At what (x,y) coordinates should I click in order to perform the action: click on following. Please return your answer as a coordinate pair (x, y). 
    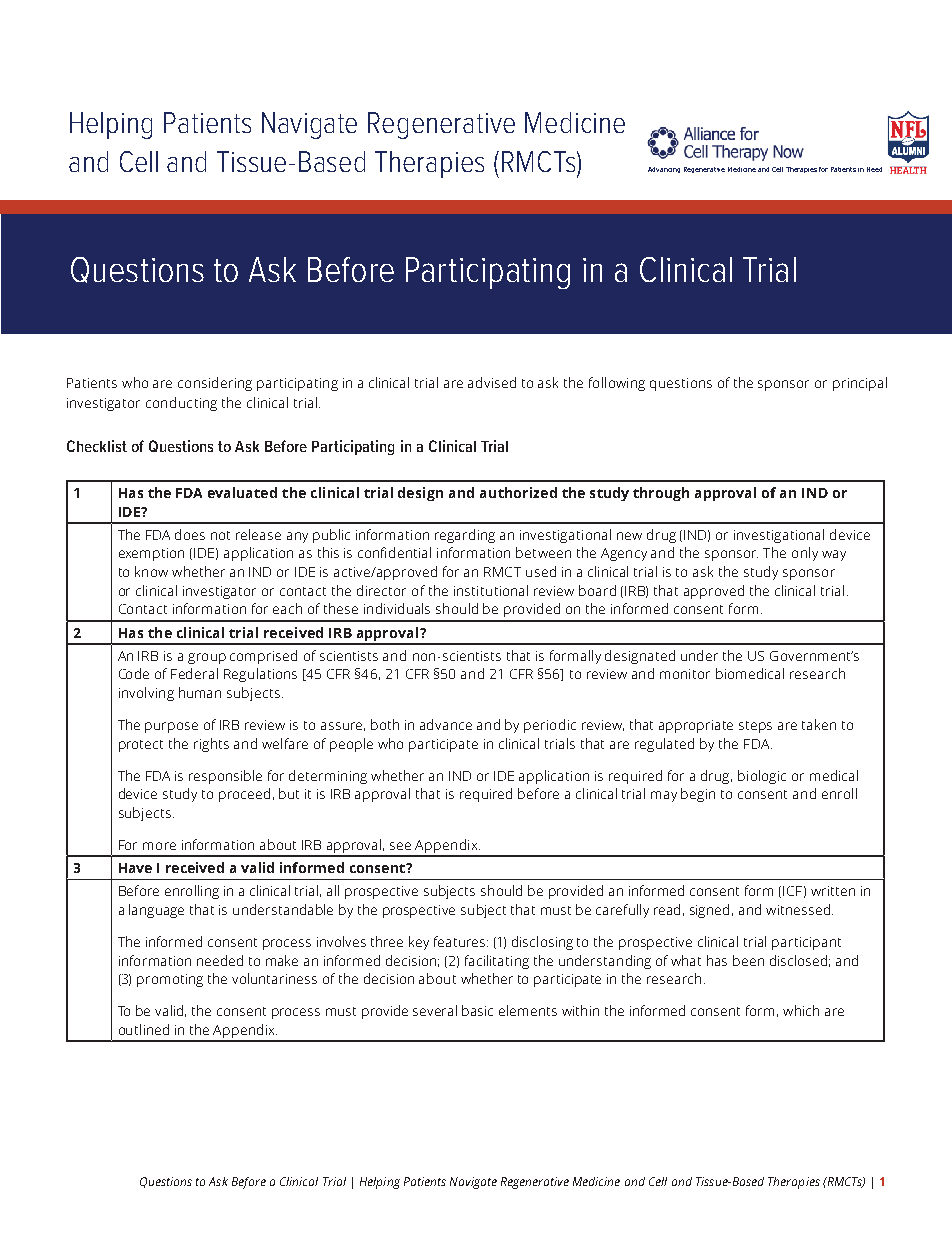
    Looking at the image, I should click on (617, 384).
